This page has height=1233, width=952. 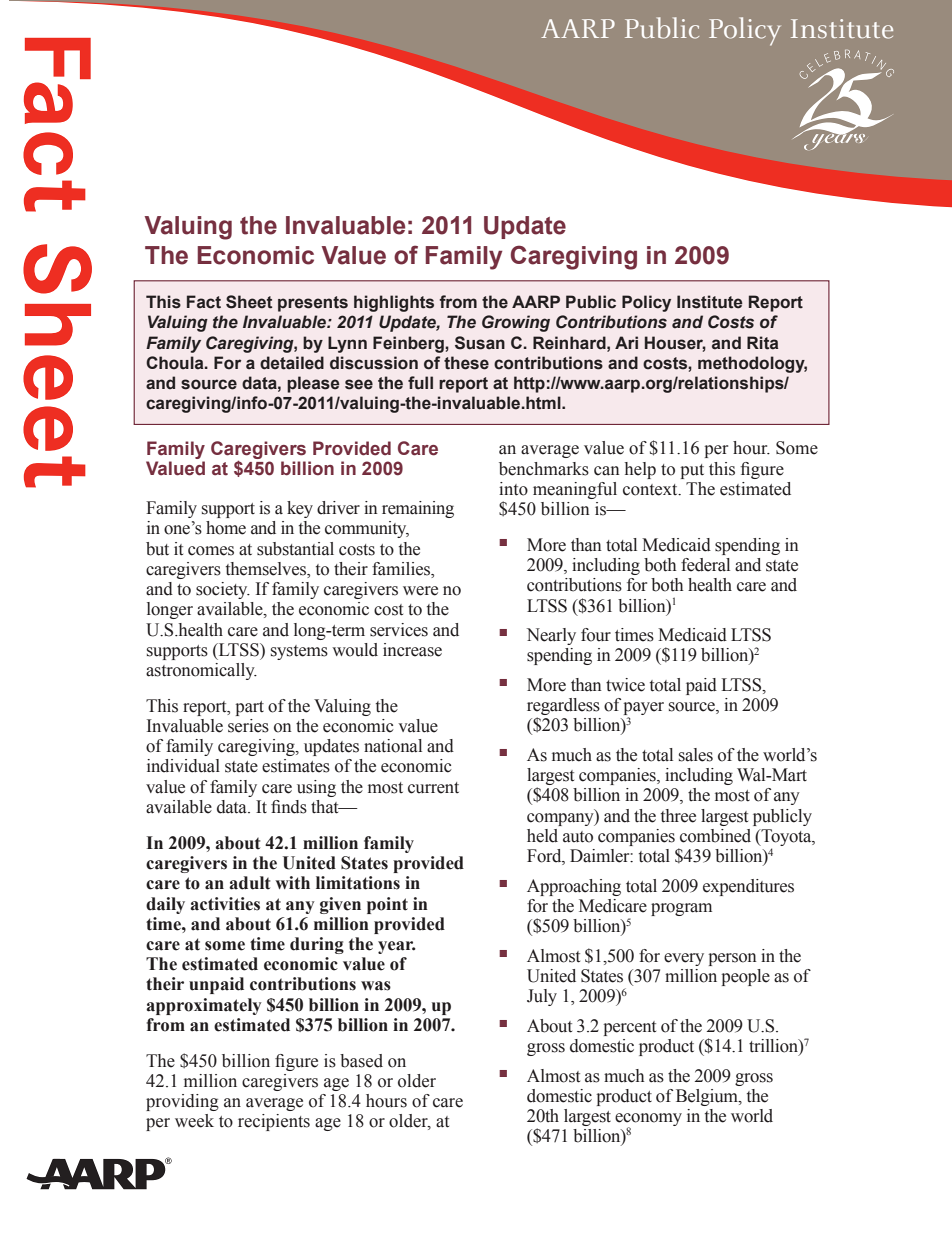 What do you see at coordinates (292, 363) in the page?
I see `detailed` at bounding box center [292, 363].
